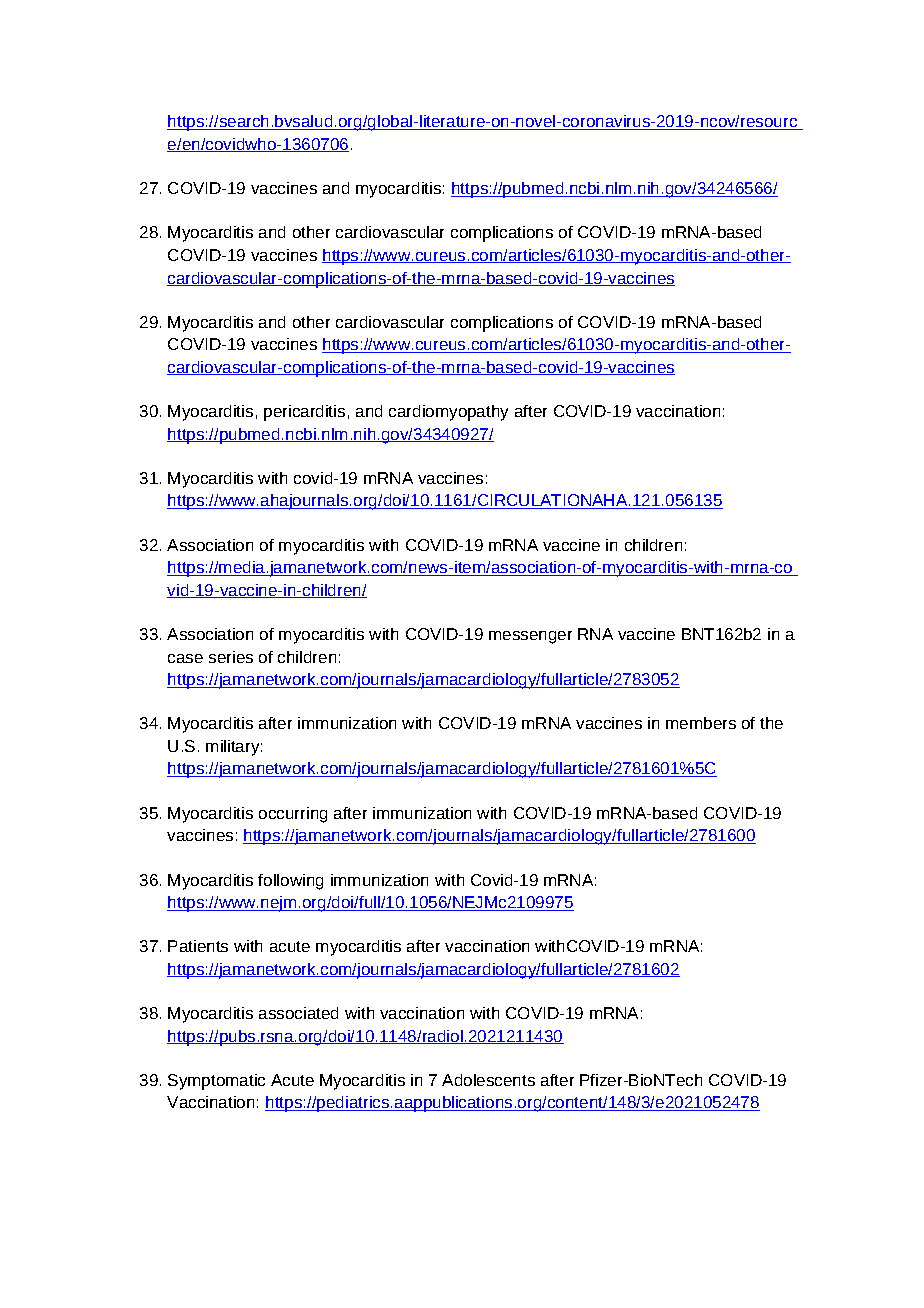  I want to click on associated, so click(298, 1013).
